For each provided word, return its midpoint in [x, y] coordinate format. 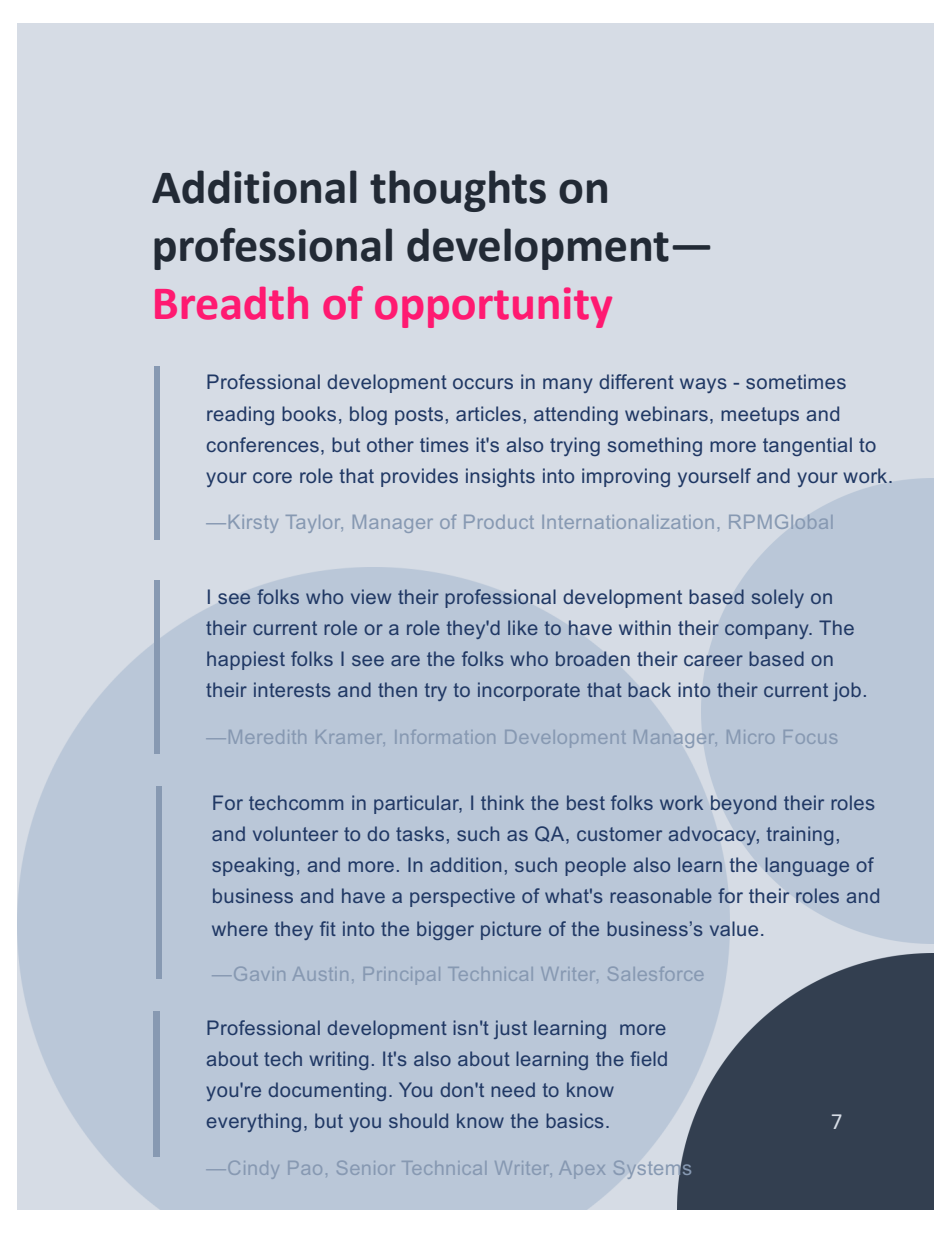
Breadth [231, 303]
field [648, 1058]
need [513, 1089]
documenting [327, 1091]
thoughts [458, 191]
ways [703, 385]
